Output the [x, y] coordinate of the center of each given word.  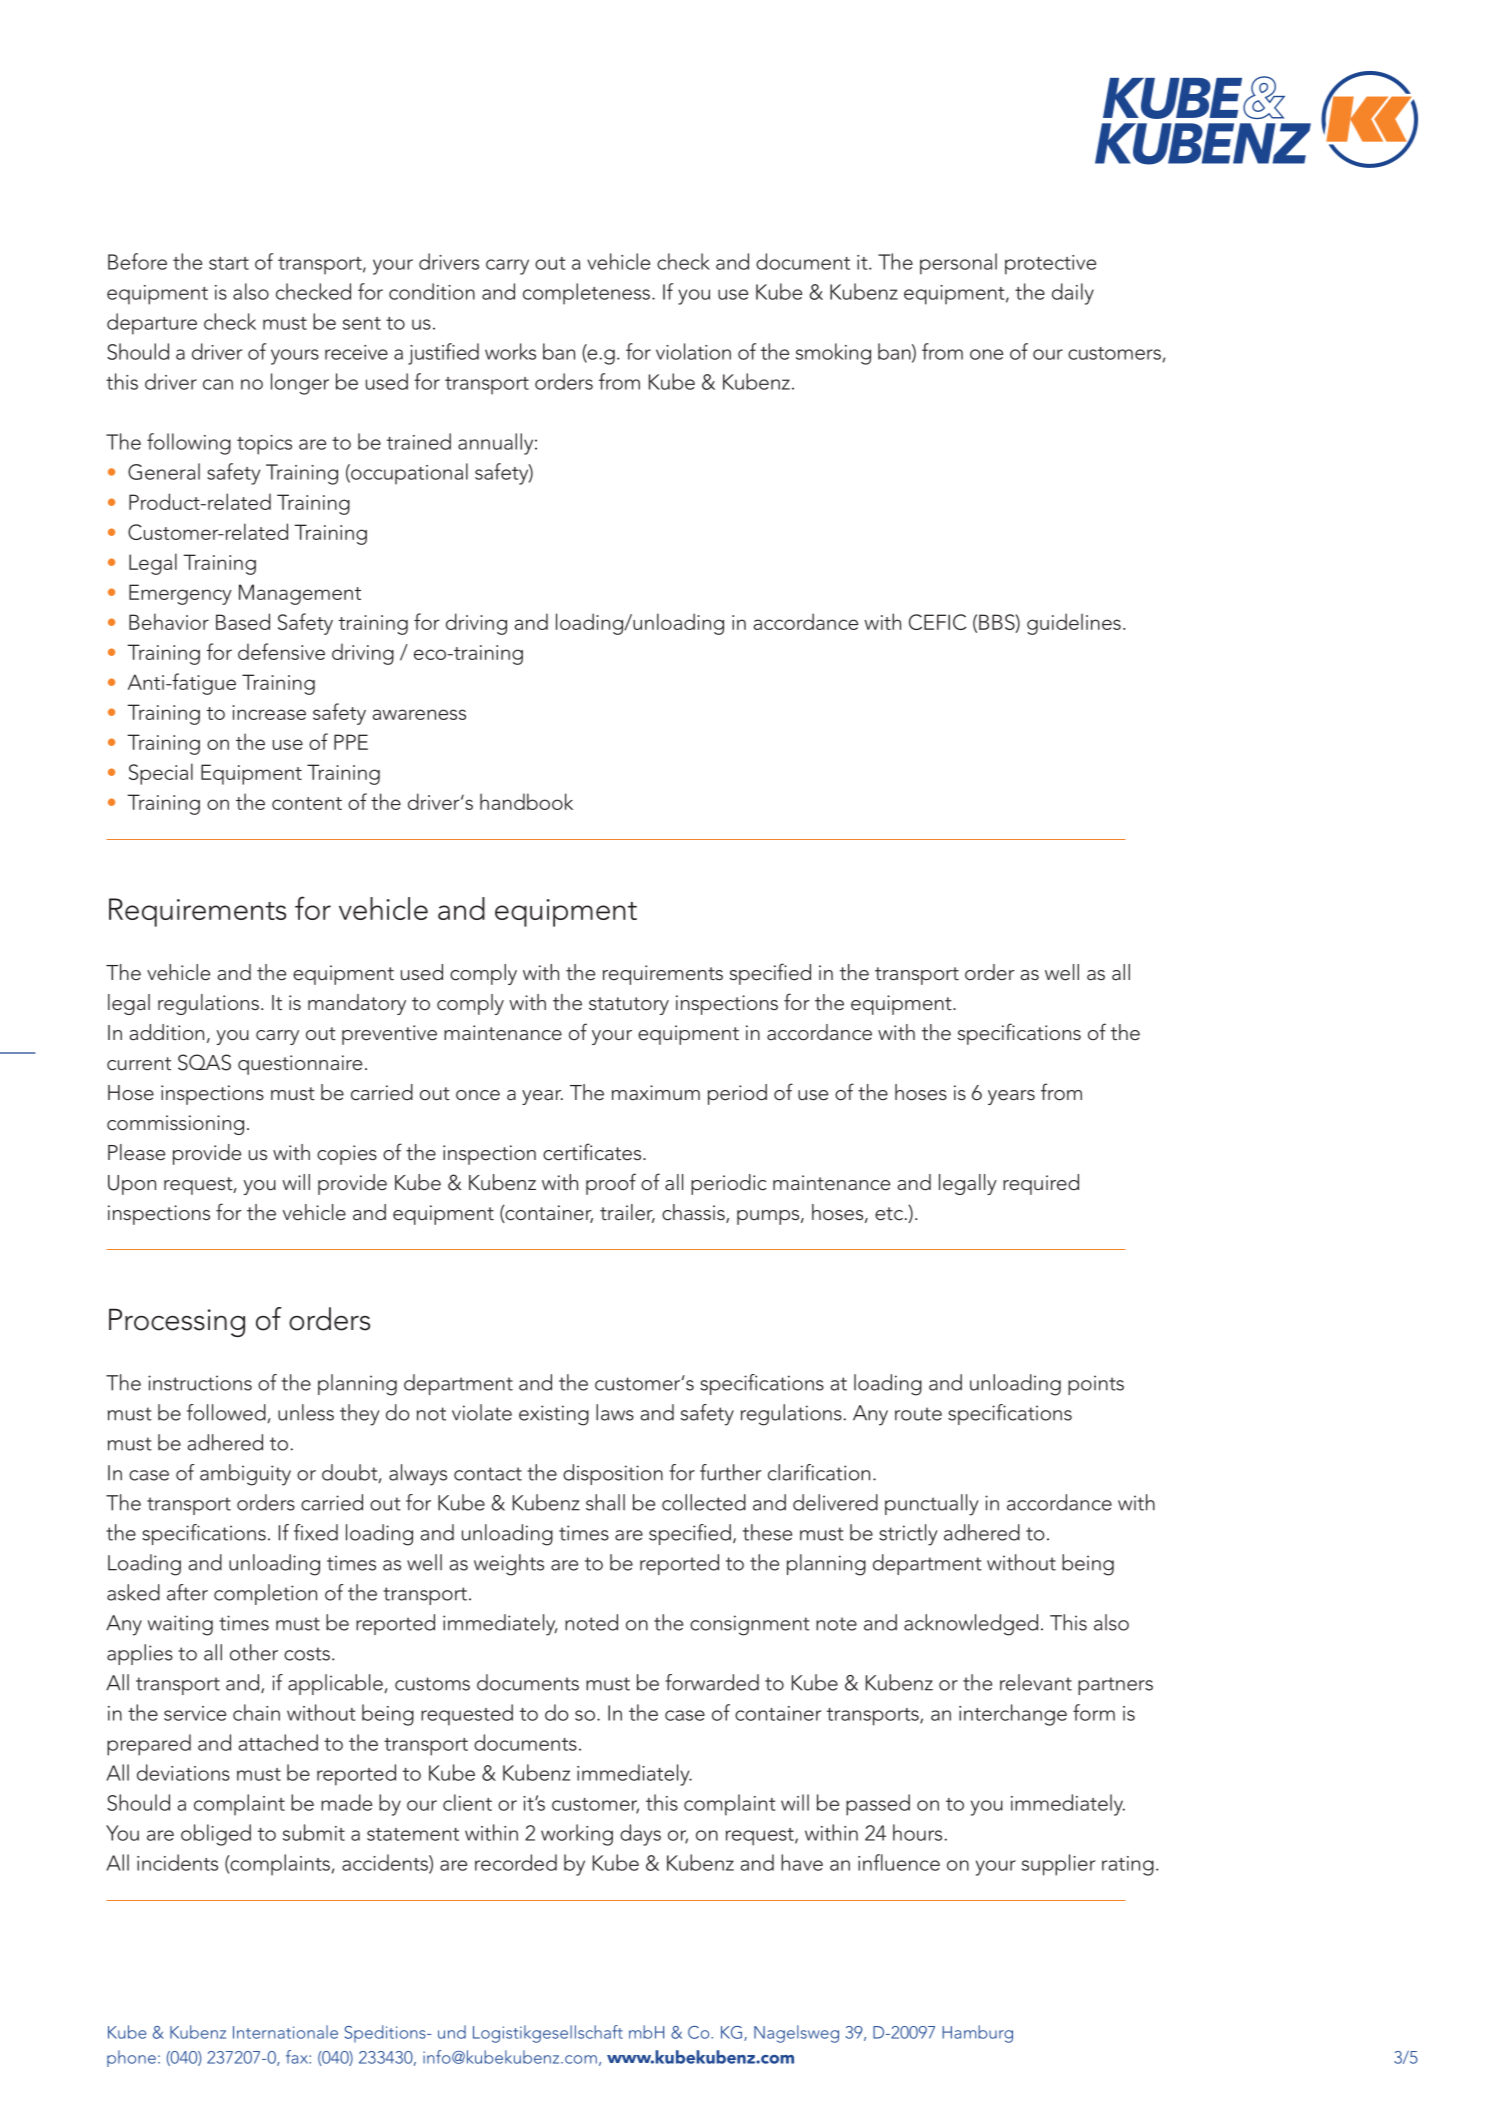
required [1041, 1184]
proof [611, 1184]
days [640, 1835]
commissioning [175, 1125]
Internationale [285, 2032]
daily [1073, 294]
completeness [586, 294]
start [229, 263]
